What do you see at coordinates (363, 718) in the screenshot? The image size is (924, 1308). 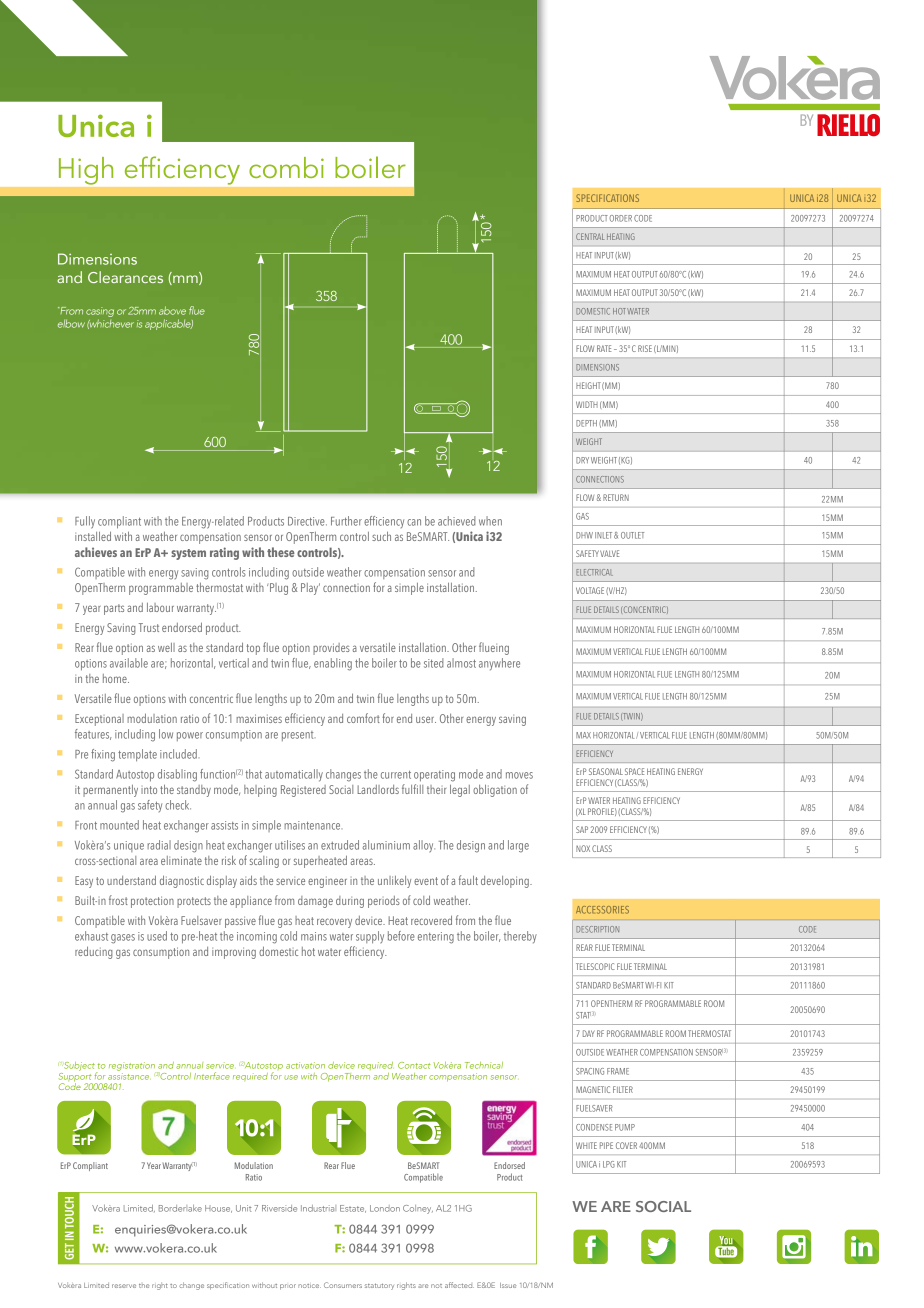 I see `comfort` at bounding box center [363, 718].
